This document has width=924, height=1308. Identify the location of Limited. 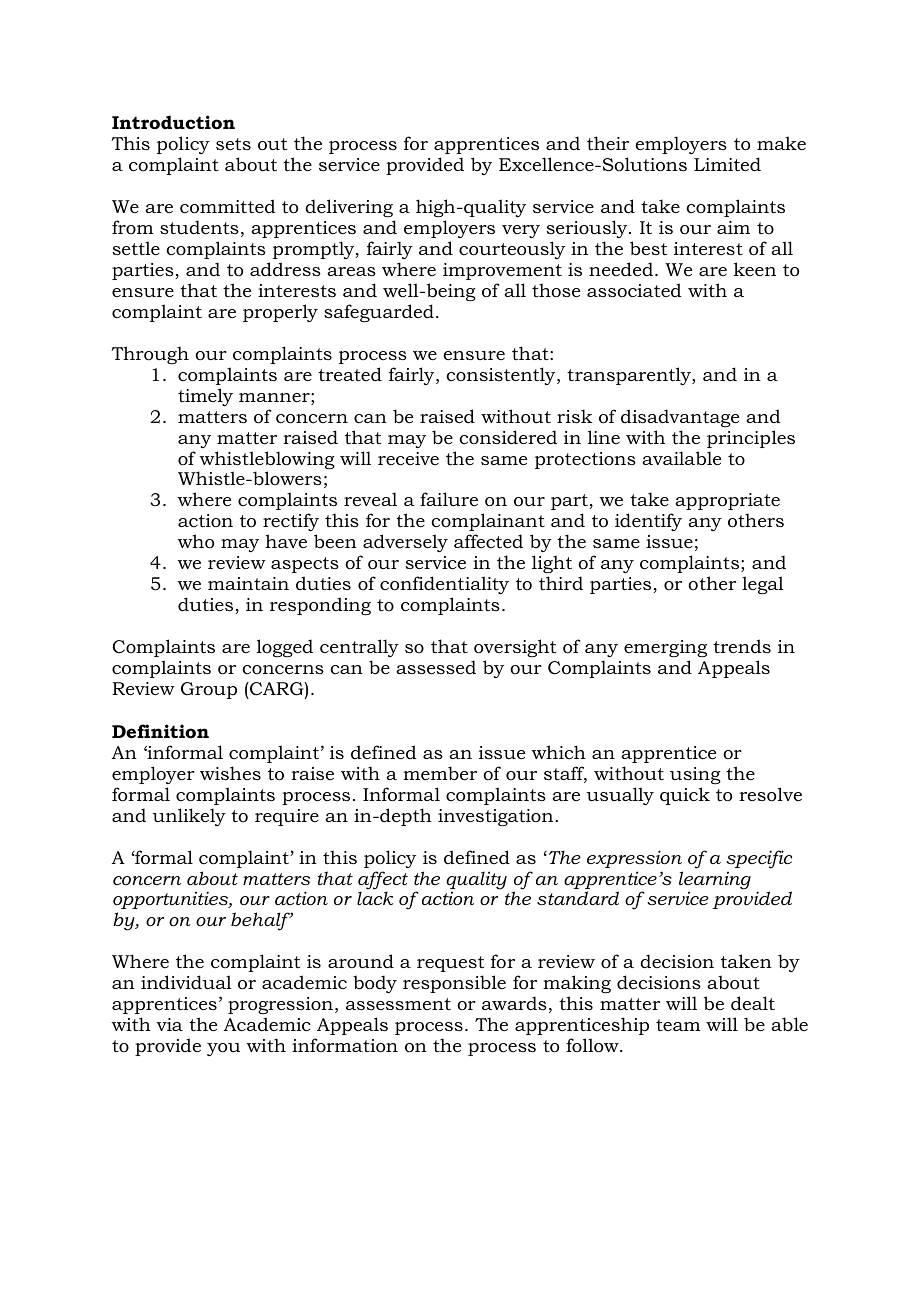
(727, 164).
